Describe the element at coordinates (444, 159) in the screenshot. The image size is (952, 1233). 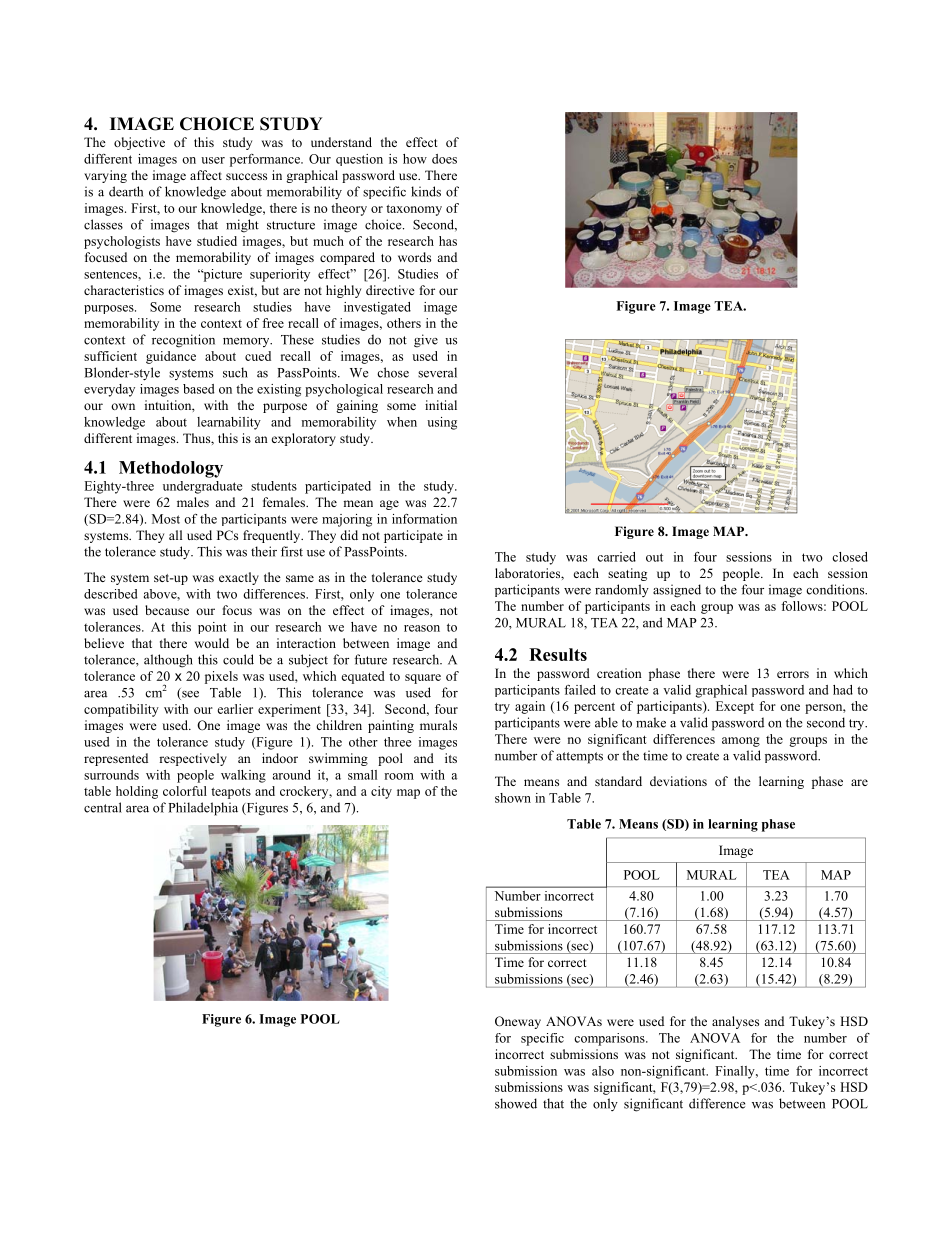
I see `does` at that location.
